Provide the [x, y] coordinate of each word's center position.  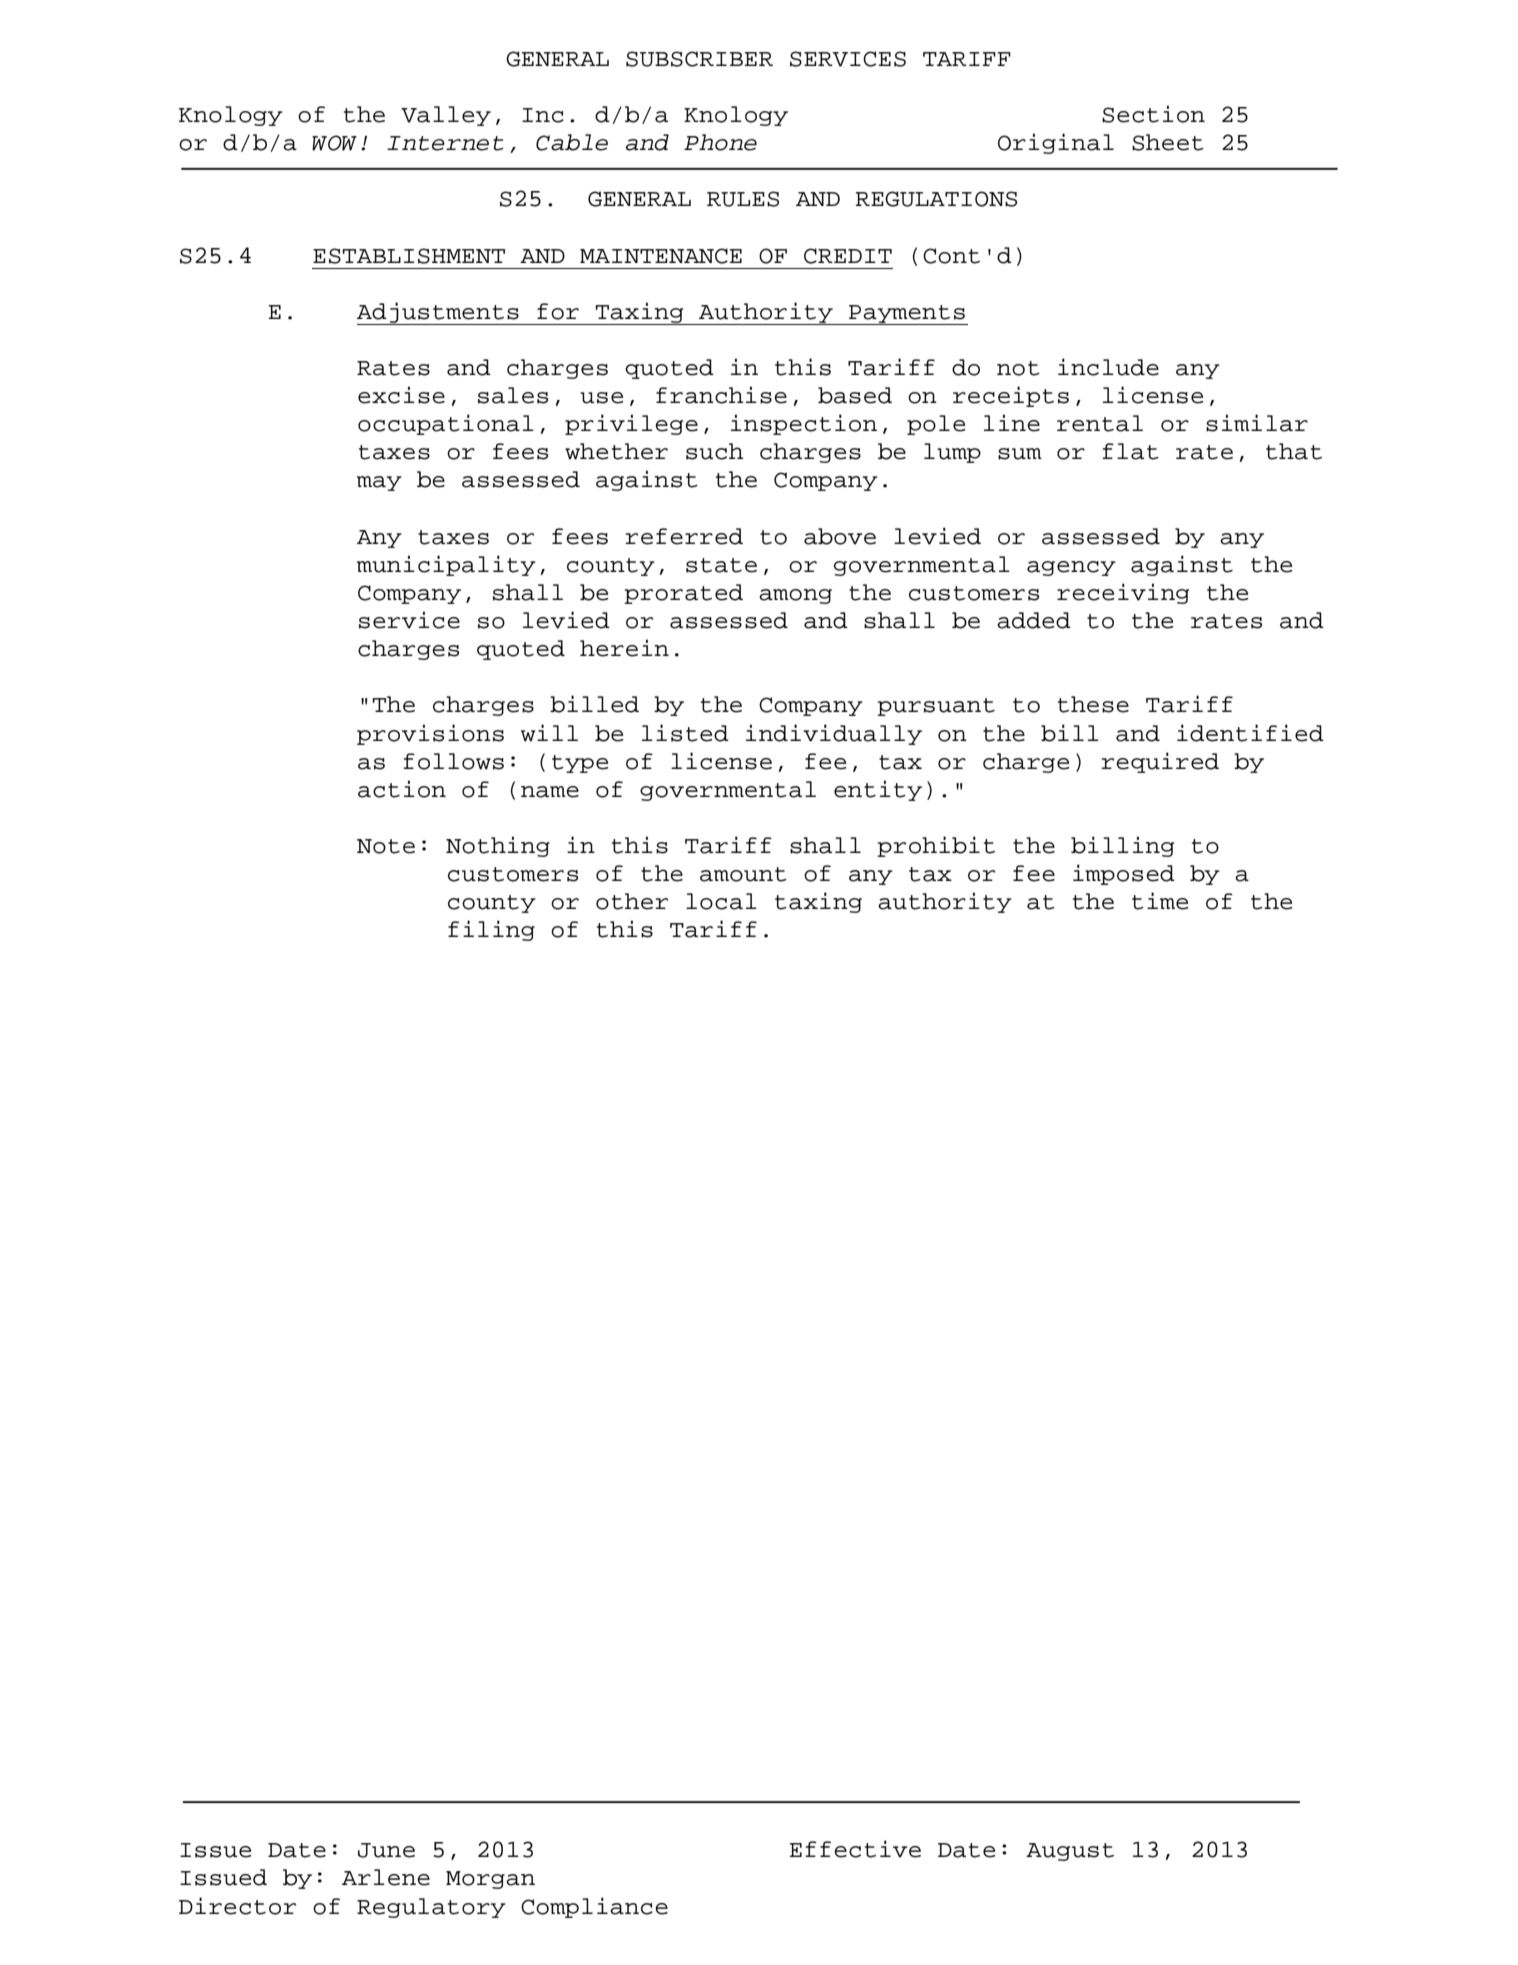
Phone [720, 142]
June [386, 1850]
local [721, 901]
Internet [445, 143]
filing [491, 930]
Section [1153, 114]
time [1160, 901]
